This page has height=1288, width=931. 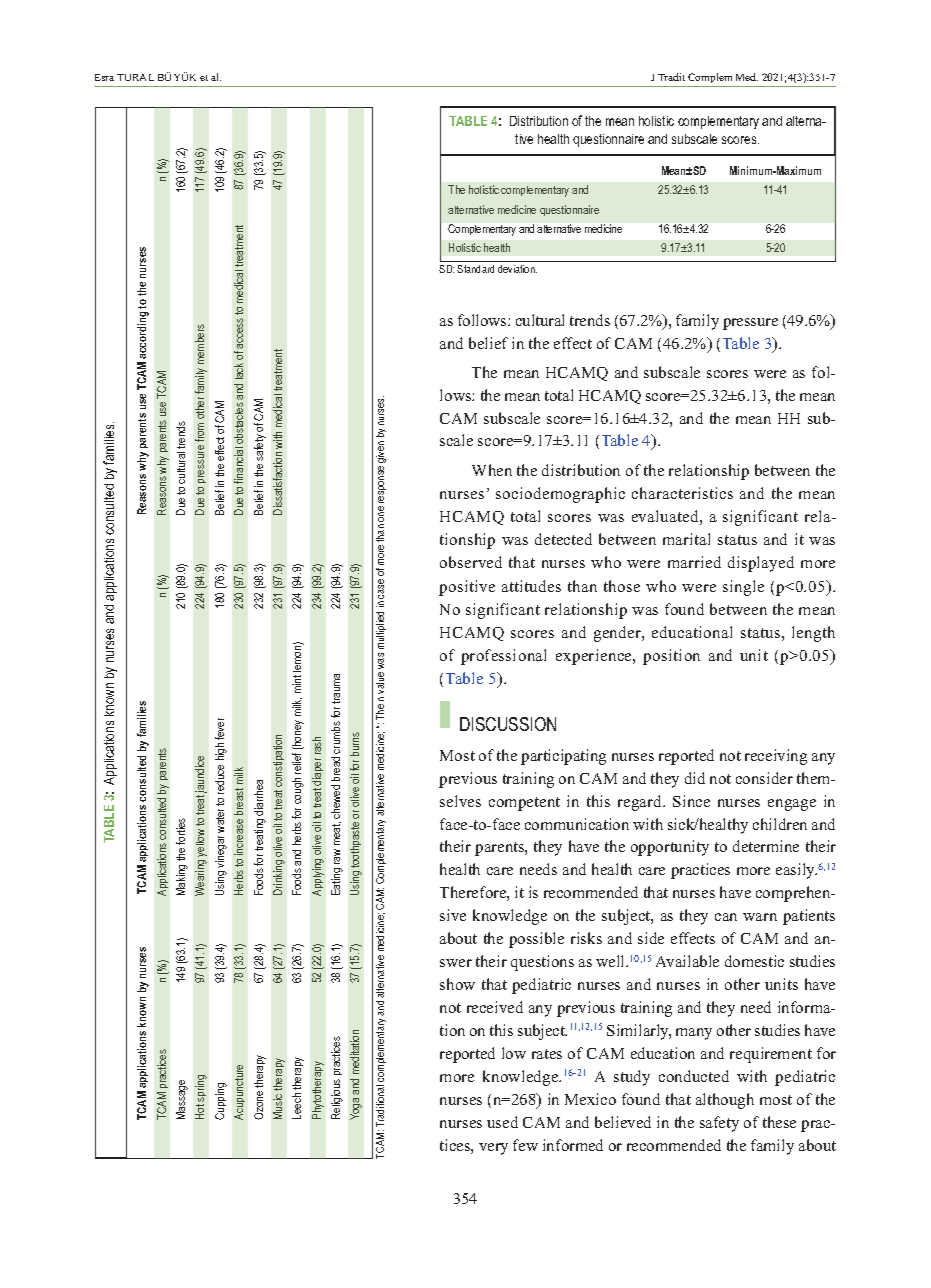 I want to click on observed, so click(x=471, y=562).
